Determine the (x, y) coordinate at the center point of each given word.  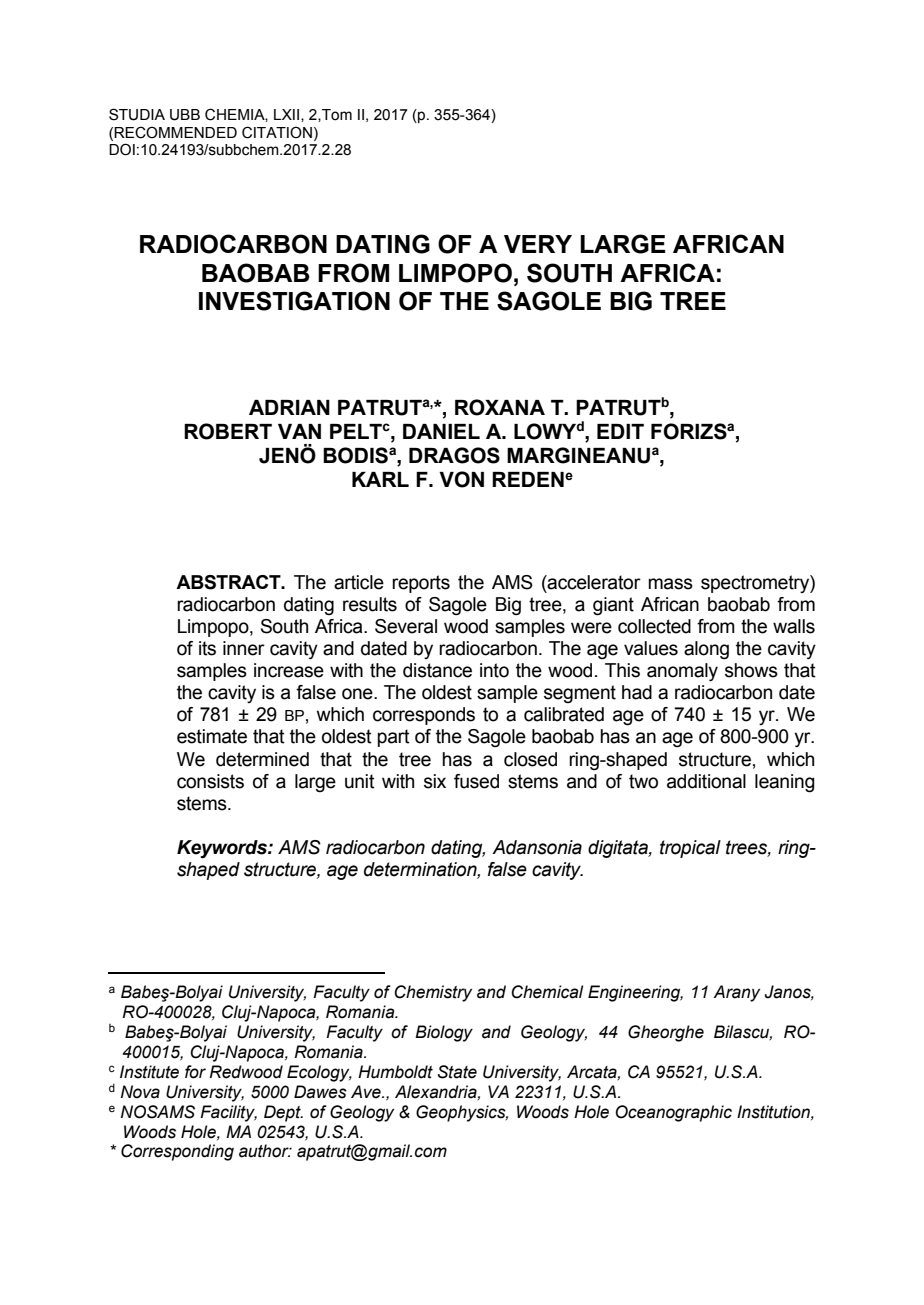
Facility (228, 1113)
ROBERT (228, 431)
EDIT (620, 431)
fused (476, 781)
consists (210, 781)
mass (670, 584)
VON (461, 479)
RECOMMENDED (175, 132)
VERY (538, 244)
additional (706, 781)
